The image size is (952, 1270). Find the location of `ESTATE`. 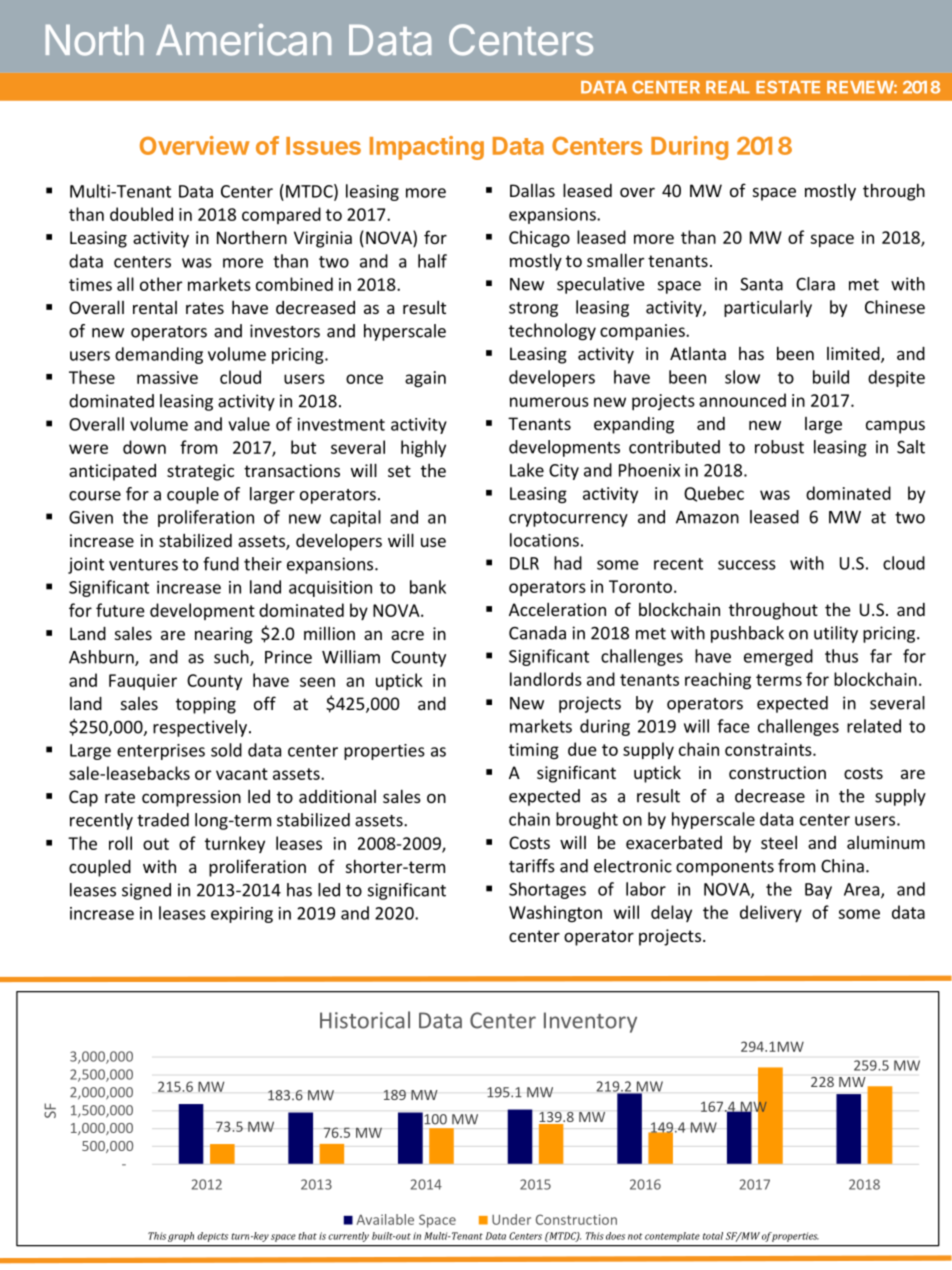

ESTATE is located at coordinates (788, 87).
